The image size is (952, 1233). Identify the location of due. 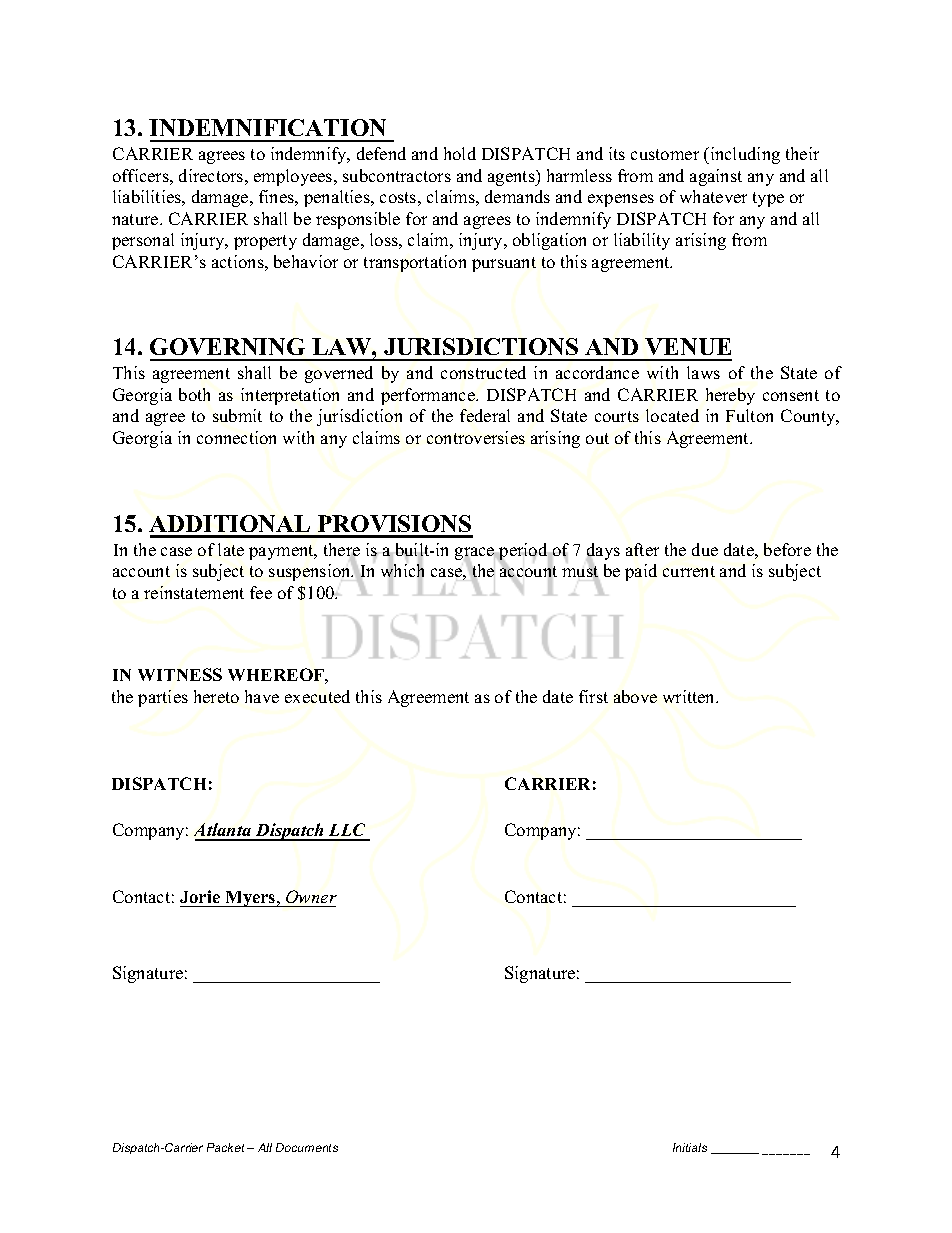
(705, 549).
